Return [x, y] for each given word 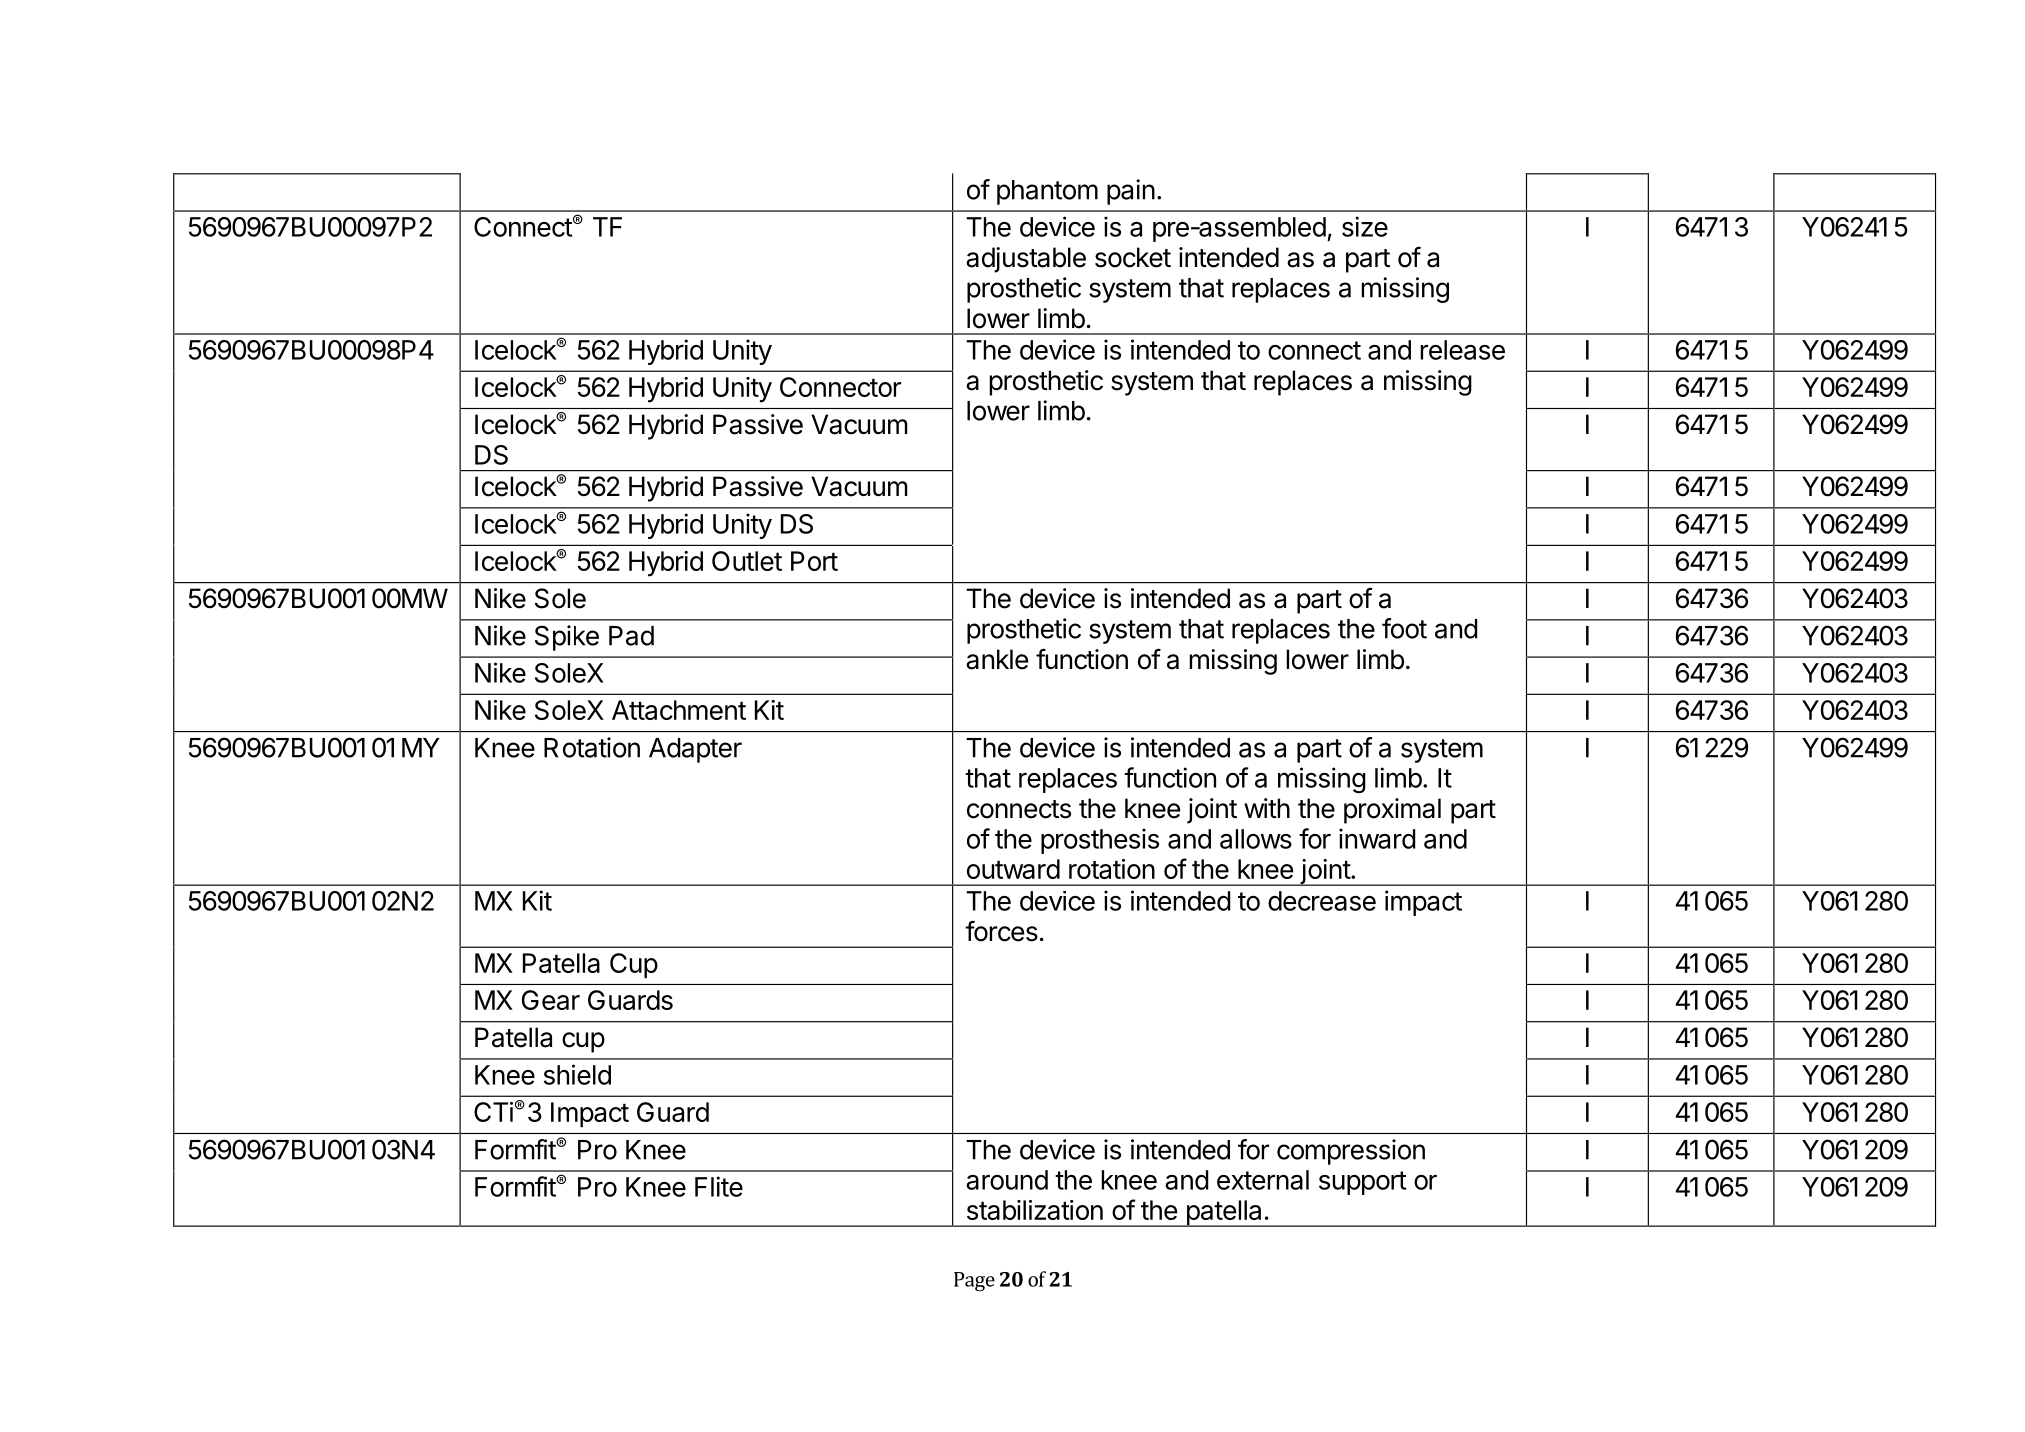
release [1462, 350]
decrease [1322, 901]
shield [577, 1074]
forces [1001, 931]
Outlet [747, 561]
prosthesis [1100, 841]
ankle [997, 659]
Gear [551, 1000]
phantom [1047, 192]
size [1365, 226]
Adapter [695, 750]
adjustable [1026, 260]
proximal [1392, 811]
